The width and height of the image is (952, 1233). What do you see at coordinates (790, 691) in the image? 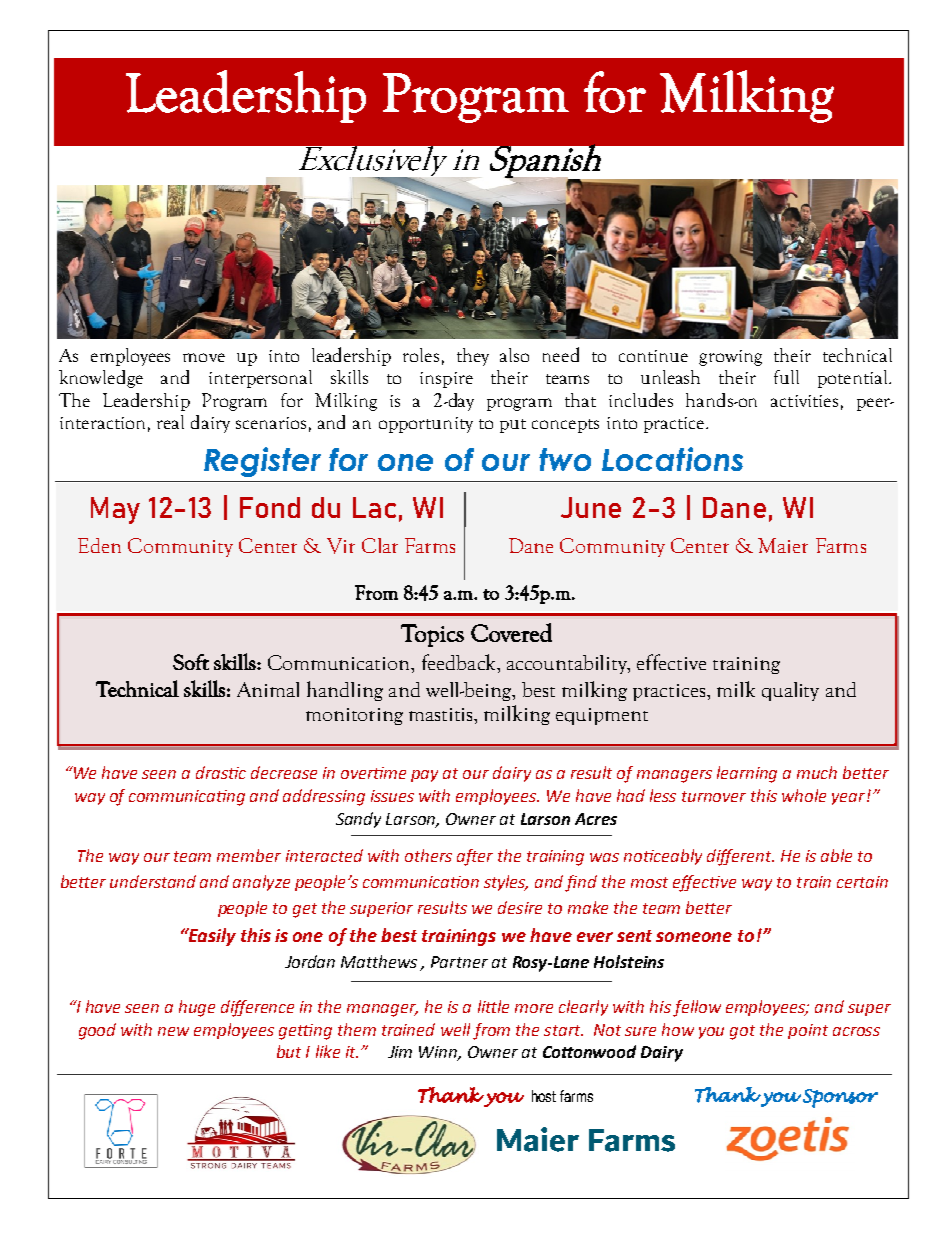
I see `quality` at bounding box center [790, 691].
